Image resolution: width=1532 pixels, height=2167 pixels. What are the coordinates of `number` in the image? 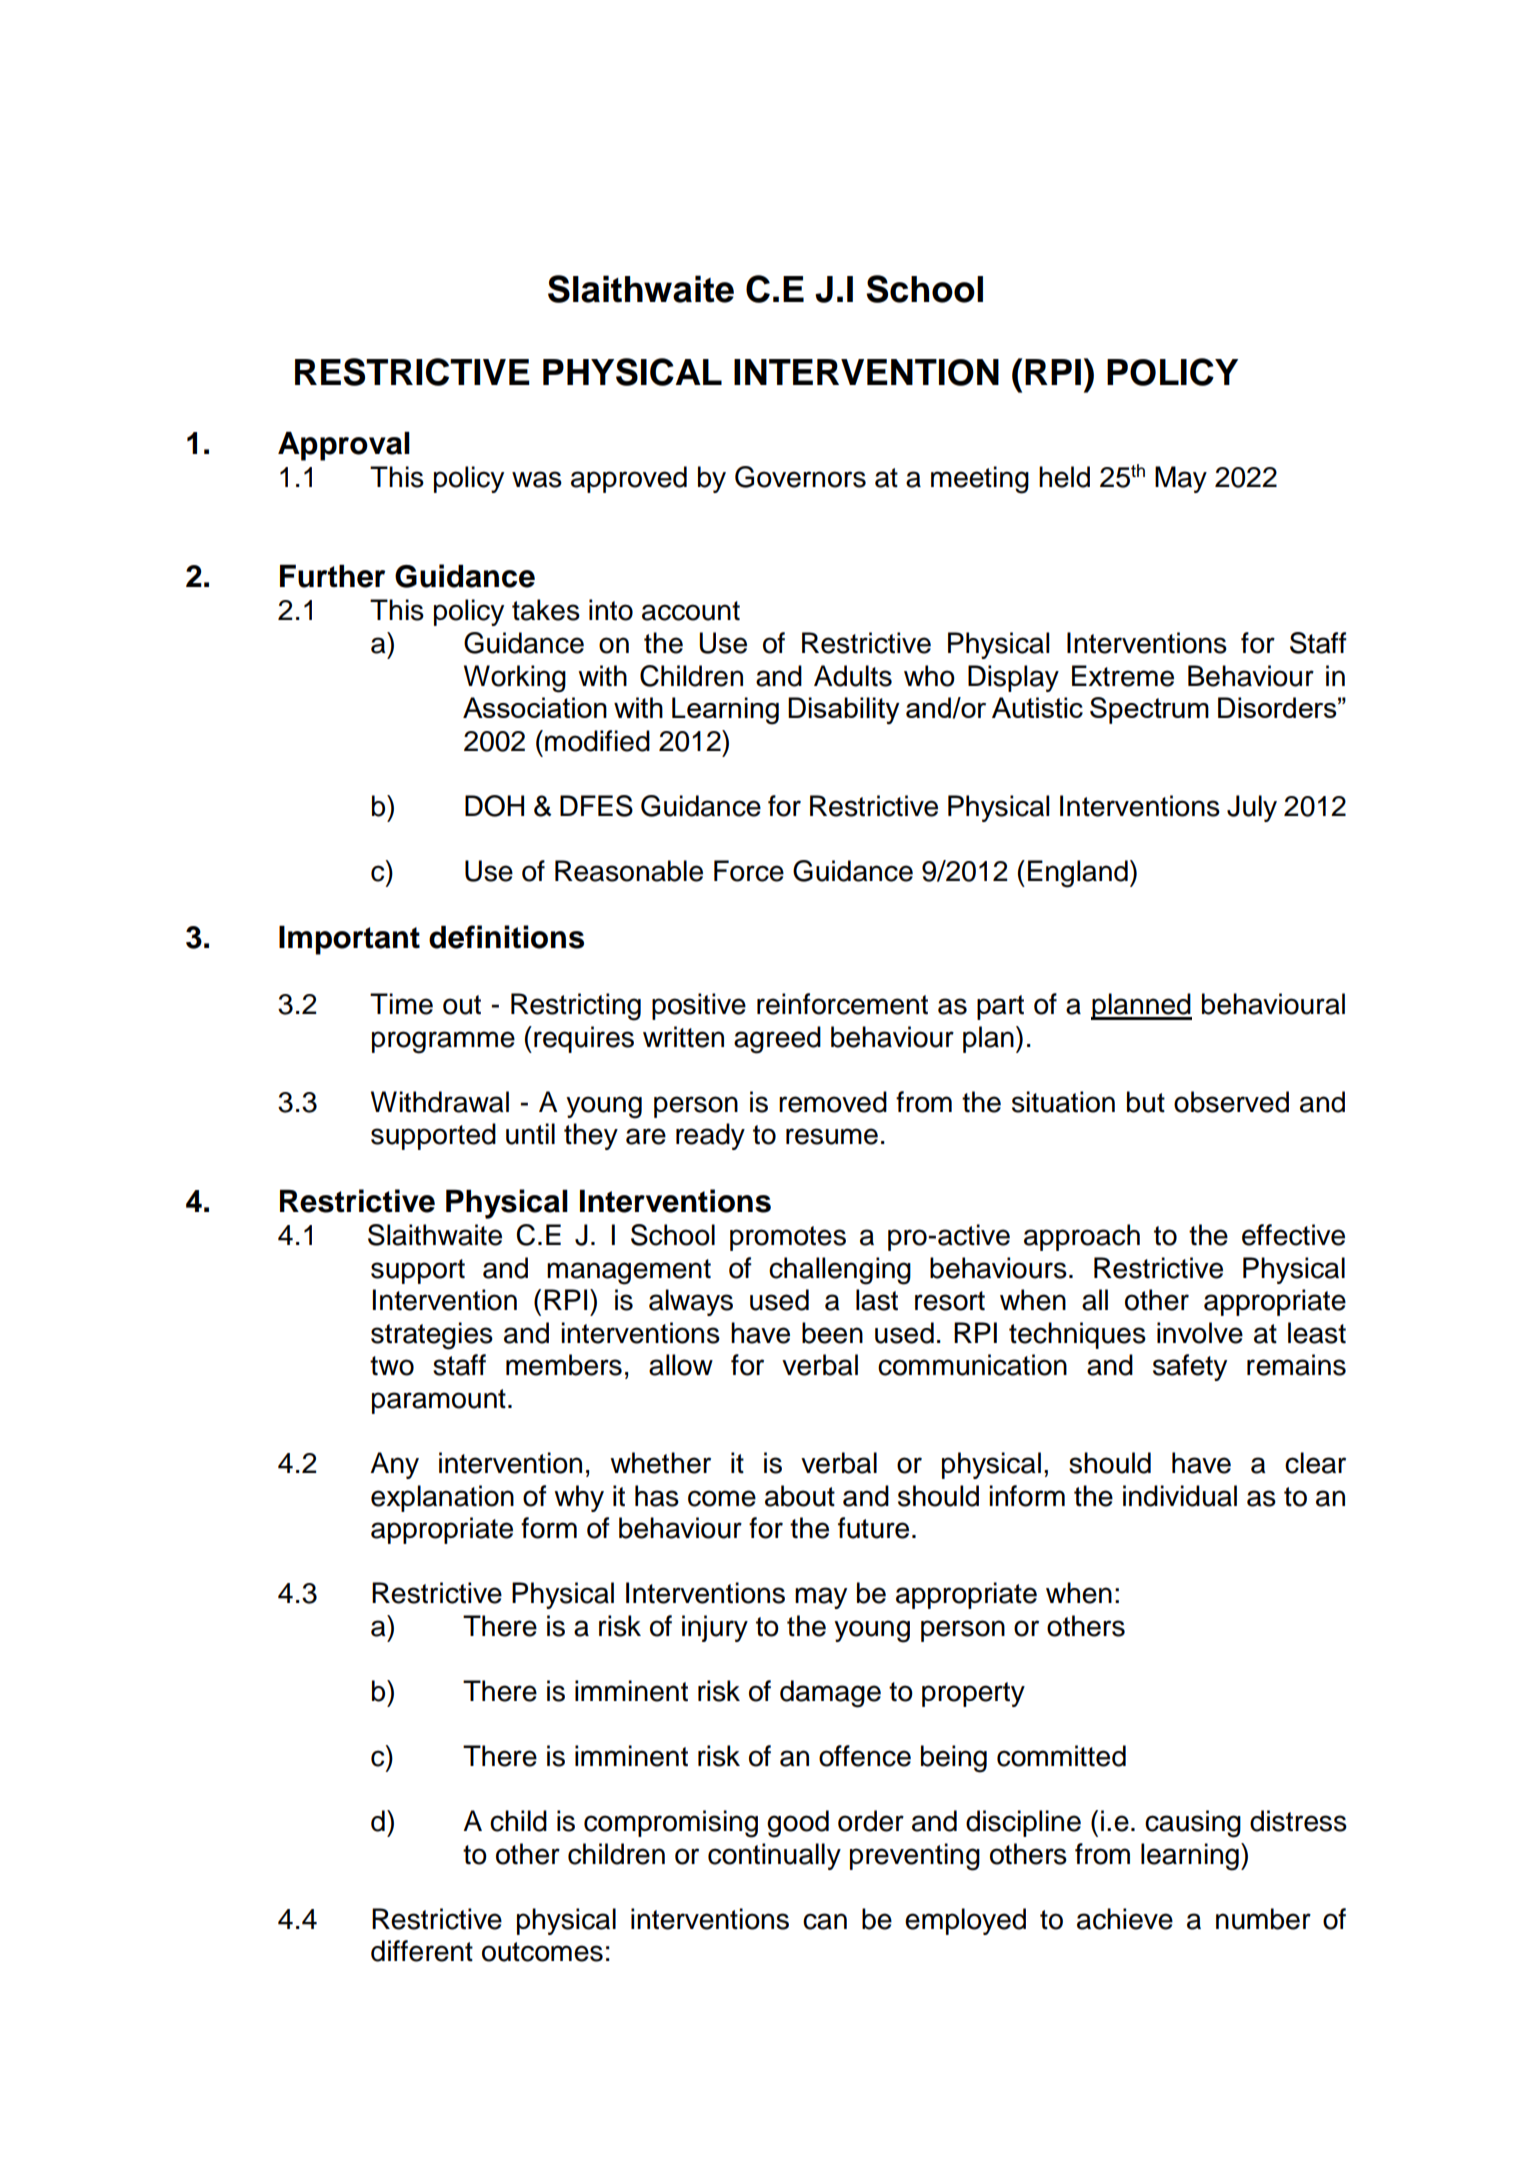 It's located at (1263, 1919).
